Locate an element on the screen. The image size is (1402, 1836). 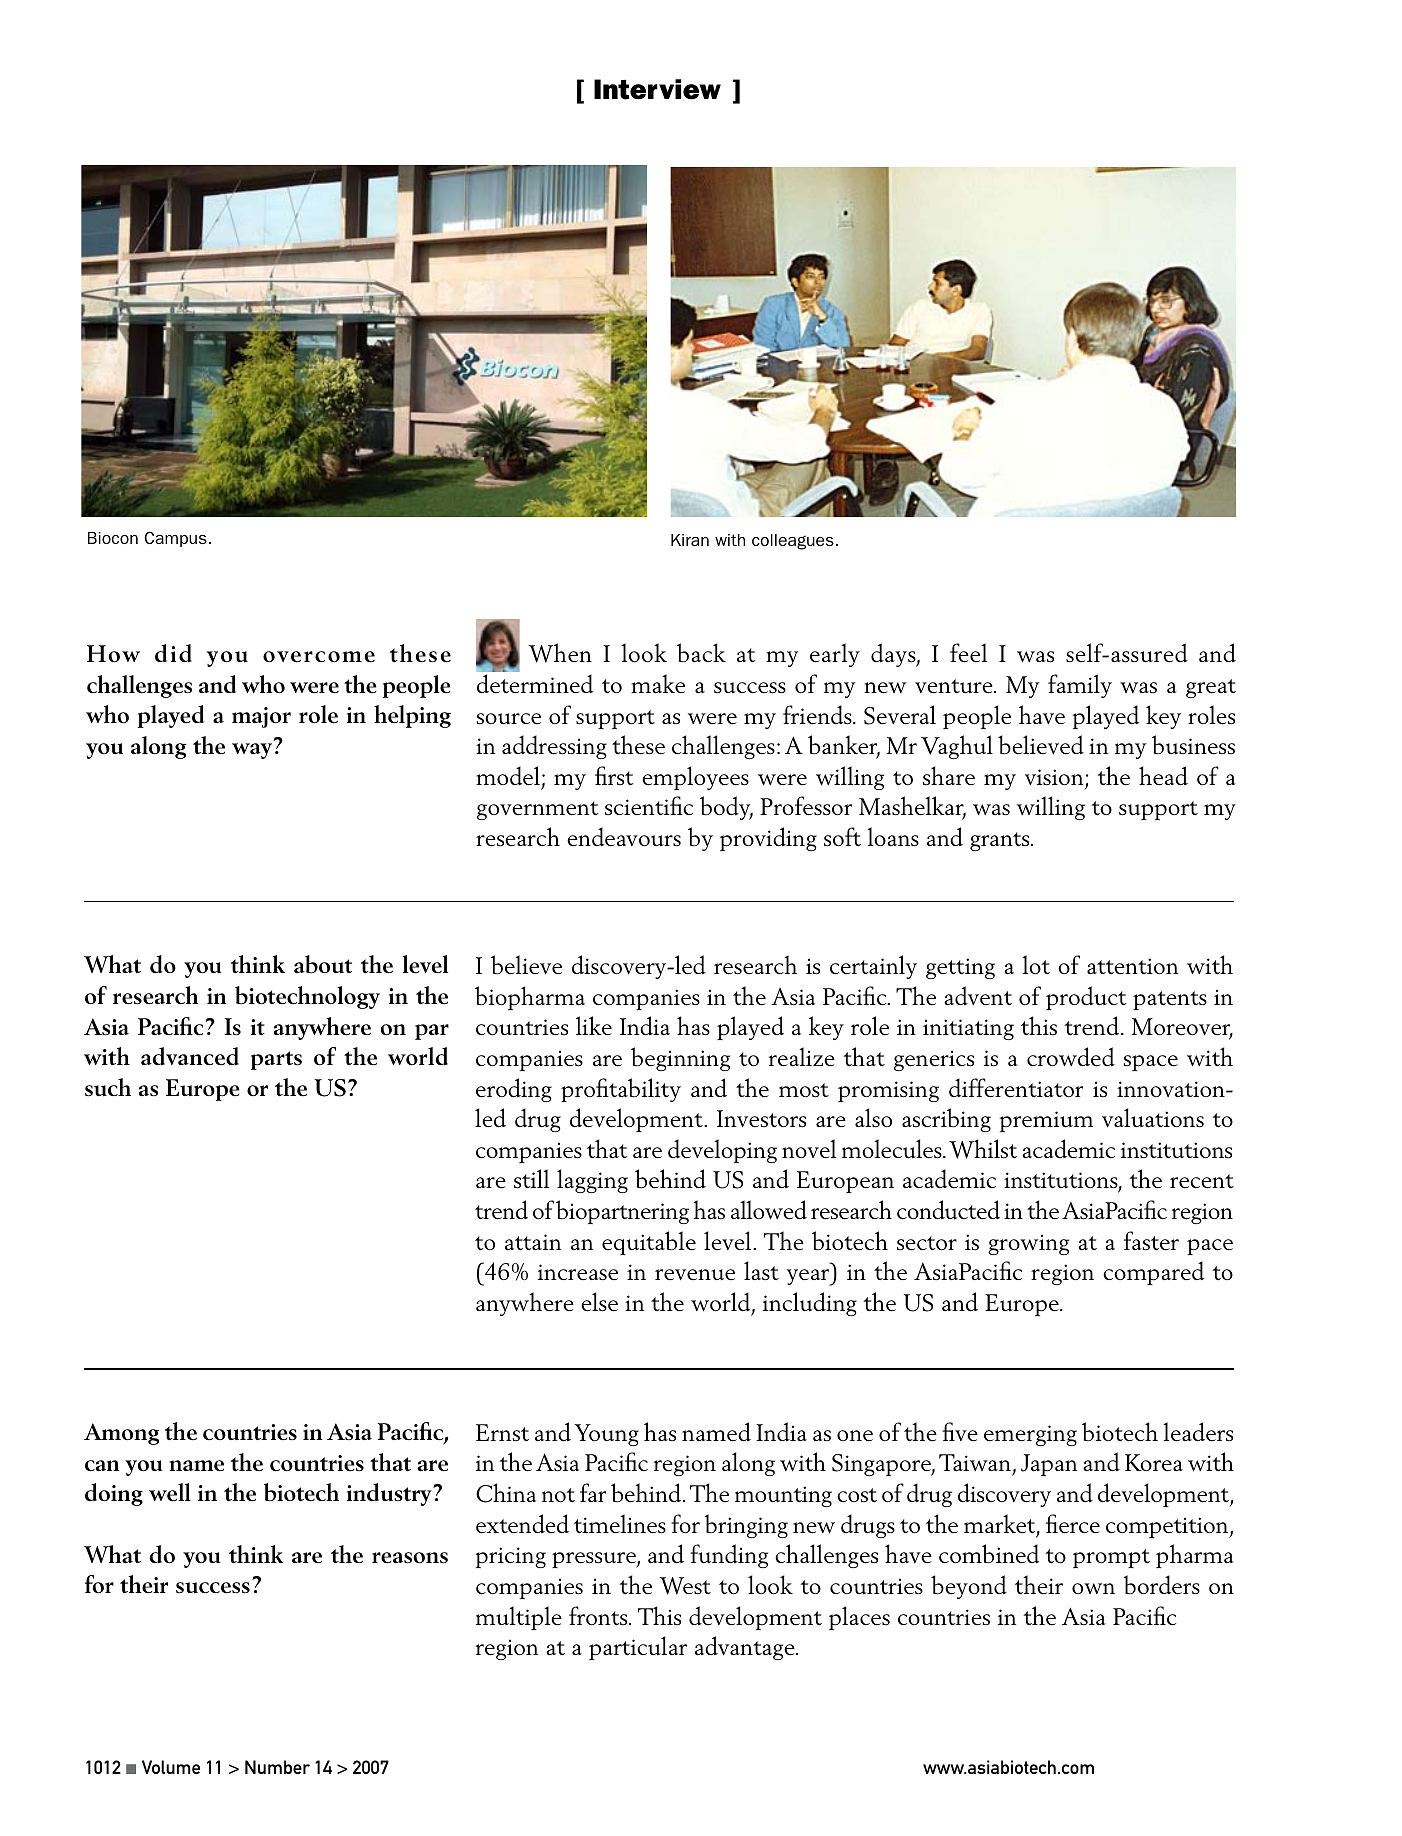
lagging is located at coordinates (592, 1181).
